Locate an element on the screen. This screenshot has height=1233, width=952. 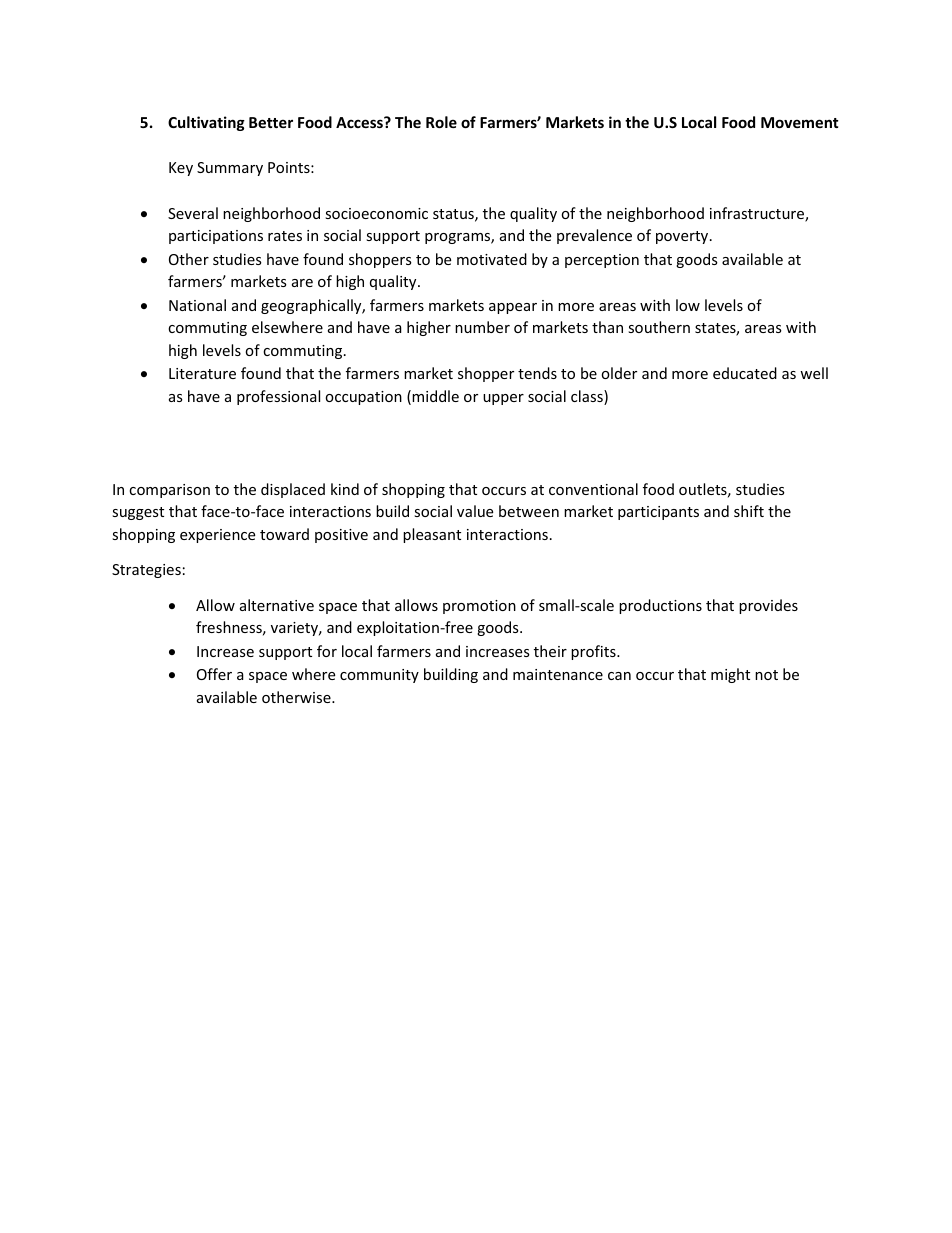
comparison is located at coordinates (169, 491).
